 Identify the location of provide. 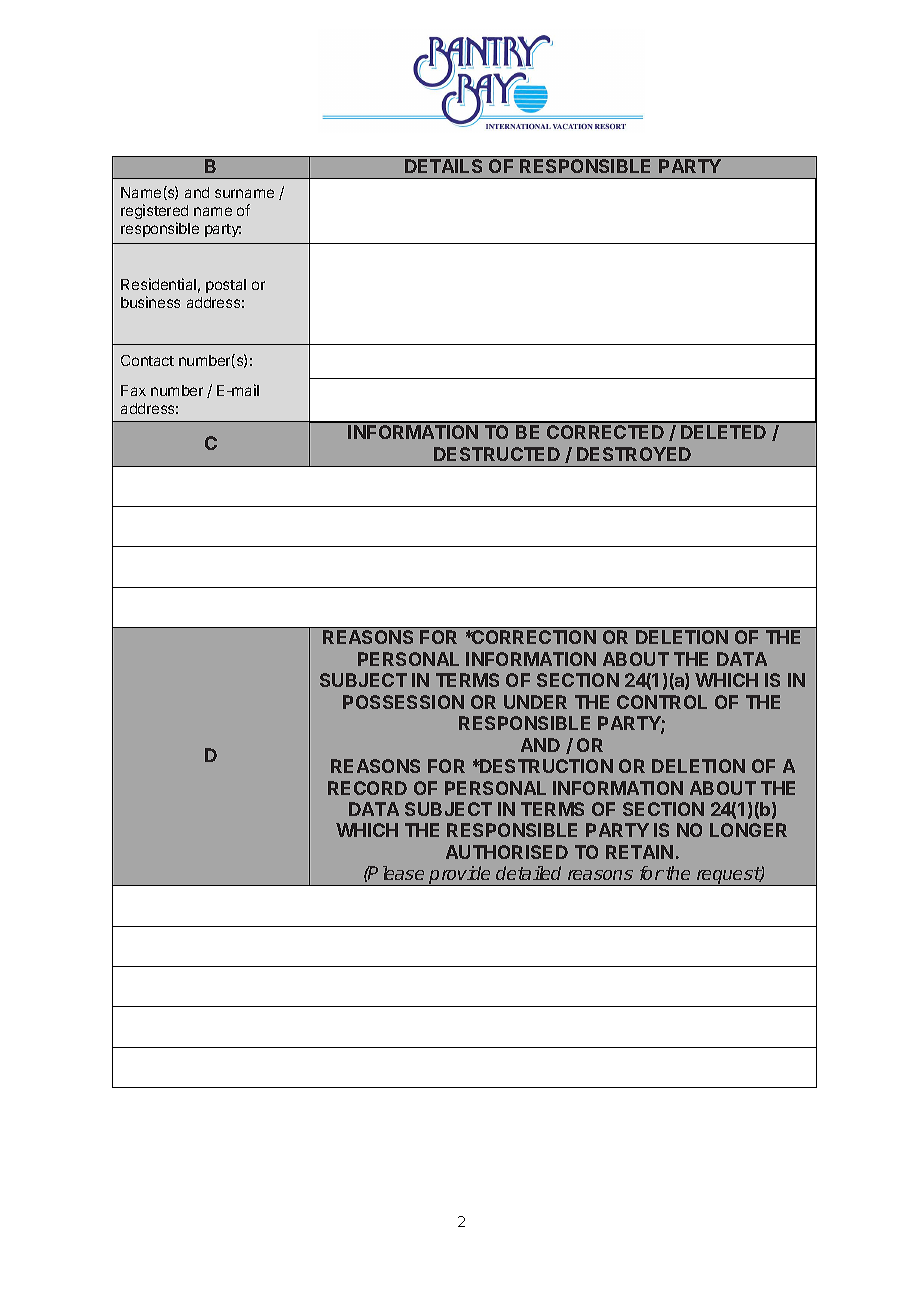
(461, 876).
